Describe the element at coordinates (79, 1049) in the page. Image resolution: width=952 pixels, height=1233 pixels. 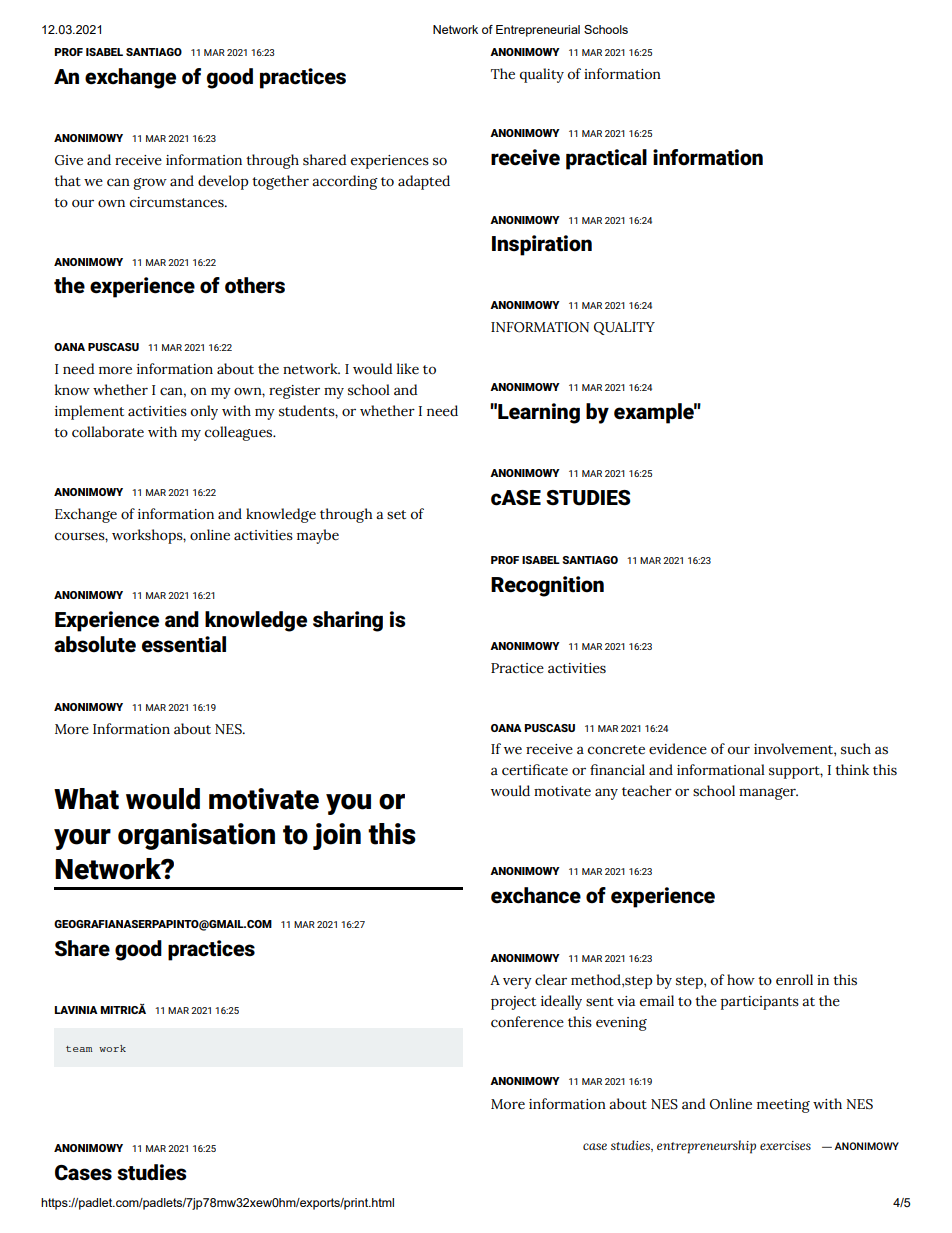
I see `team` at that location.
